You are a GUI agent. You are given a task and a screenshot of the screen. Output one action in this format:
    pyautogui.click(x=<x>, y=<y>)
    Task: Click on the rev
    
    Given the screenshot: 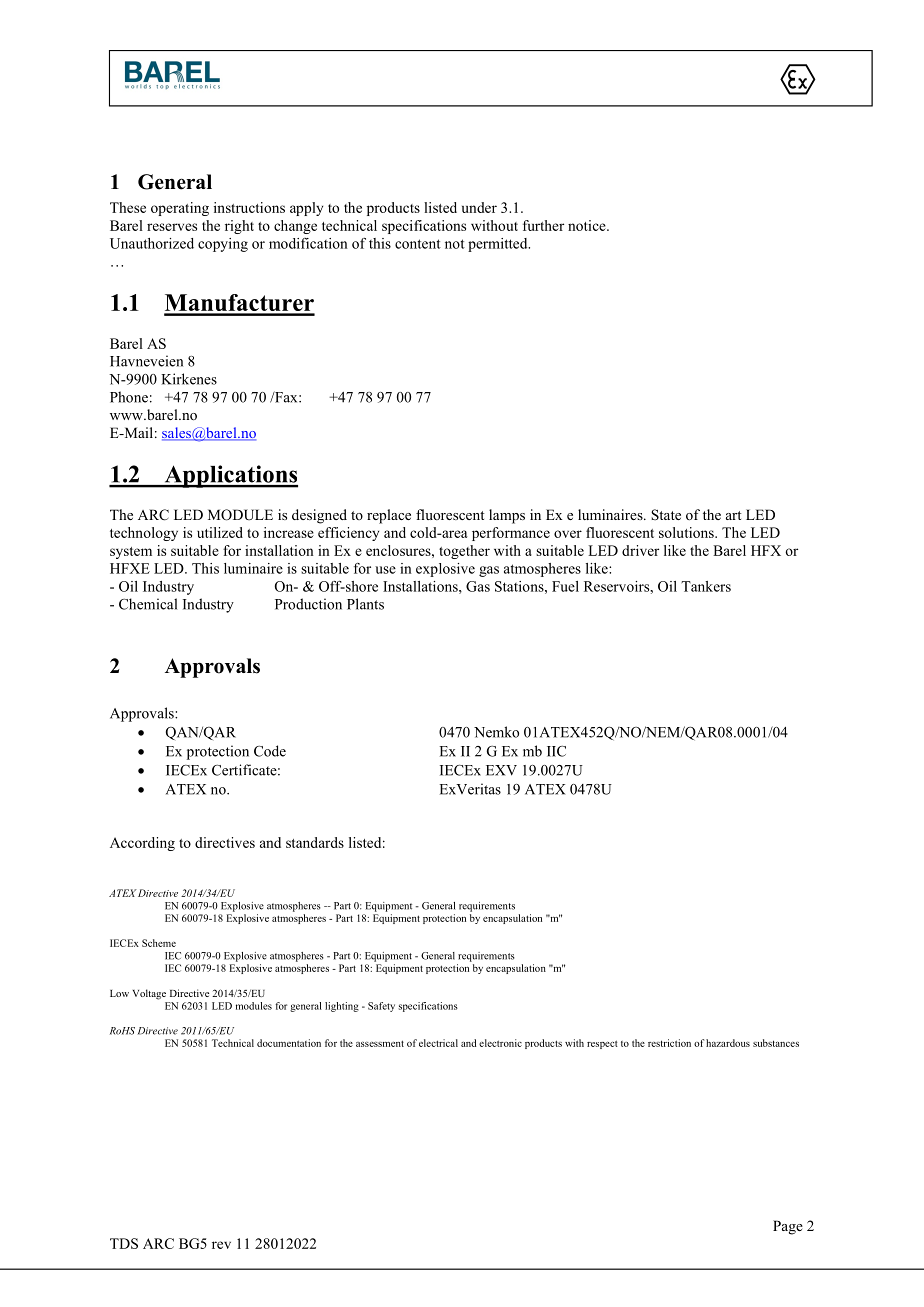 What is the action you would take?
    pyautogui.click(x=221, y=1245)
